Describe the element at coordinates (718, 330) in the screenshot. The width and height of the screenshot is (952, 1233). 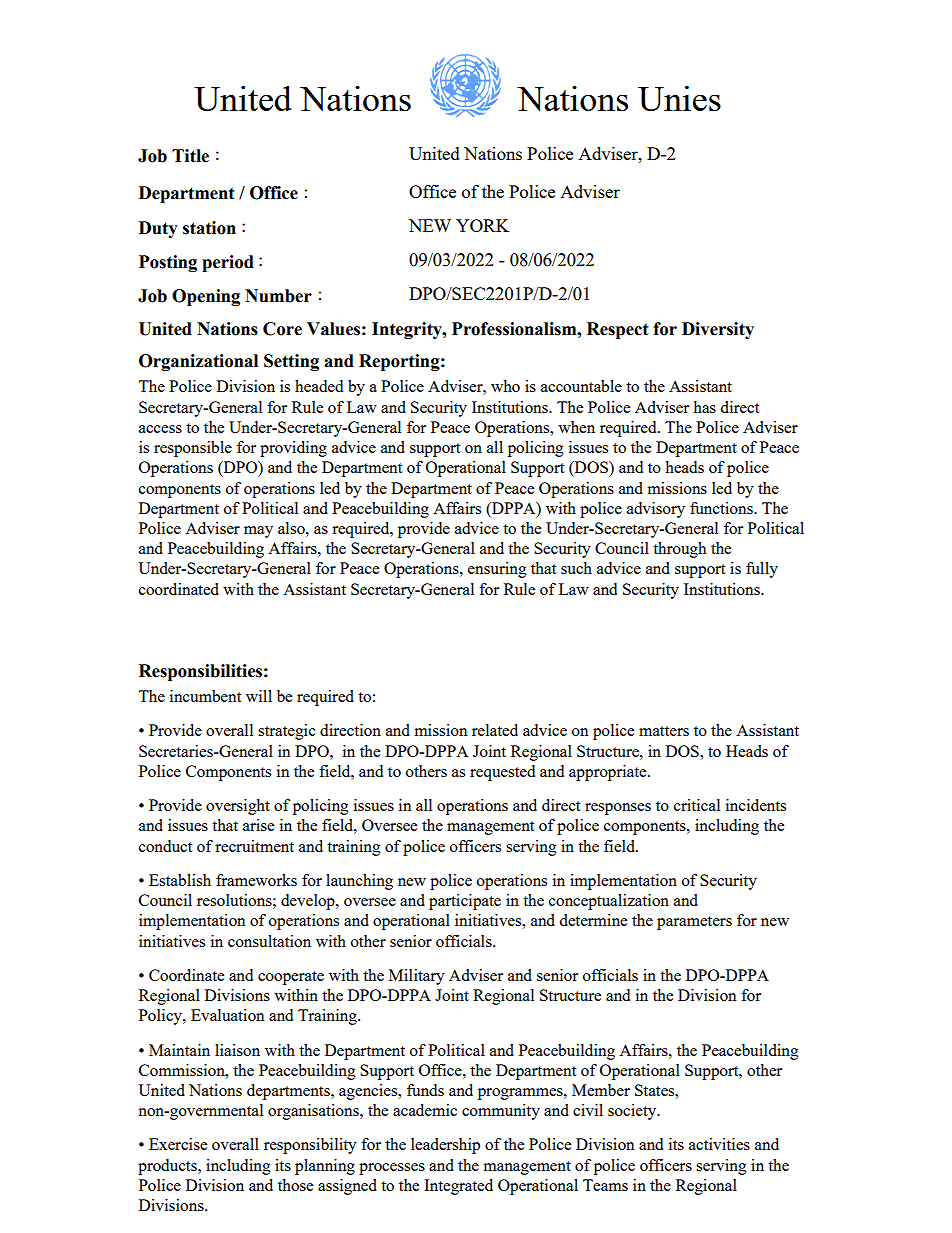
I see `Diversity` at that location.
